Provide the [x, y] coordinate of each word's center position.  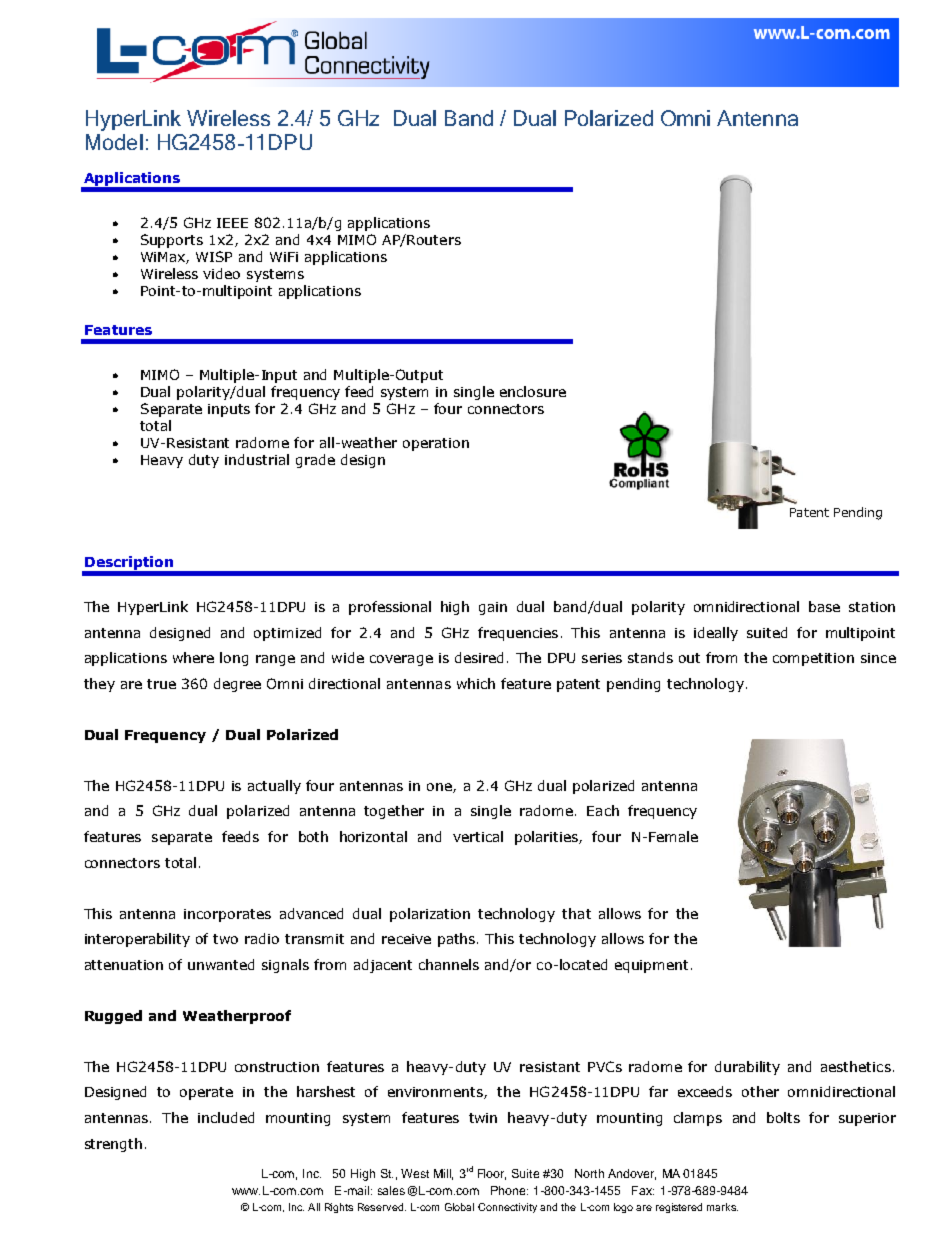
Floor [492, 1174]
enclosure [533, 391]
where [193, 657]
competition [813, 659]
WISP [214, 256]
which [476, 683]
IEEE [232, 223]
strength [113, 1145]
